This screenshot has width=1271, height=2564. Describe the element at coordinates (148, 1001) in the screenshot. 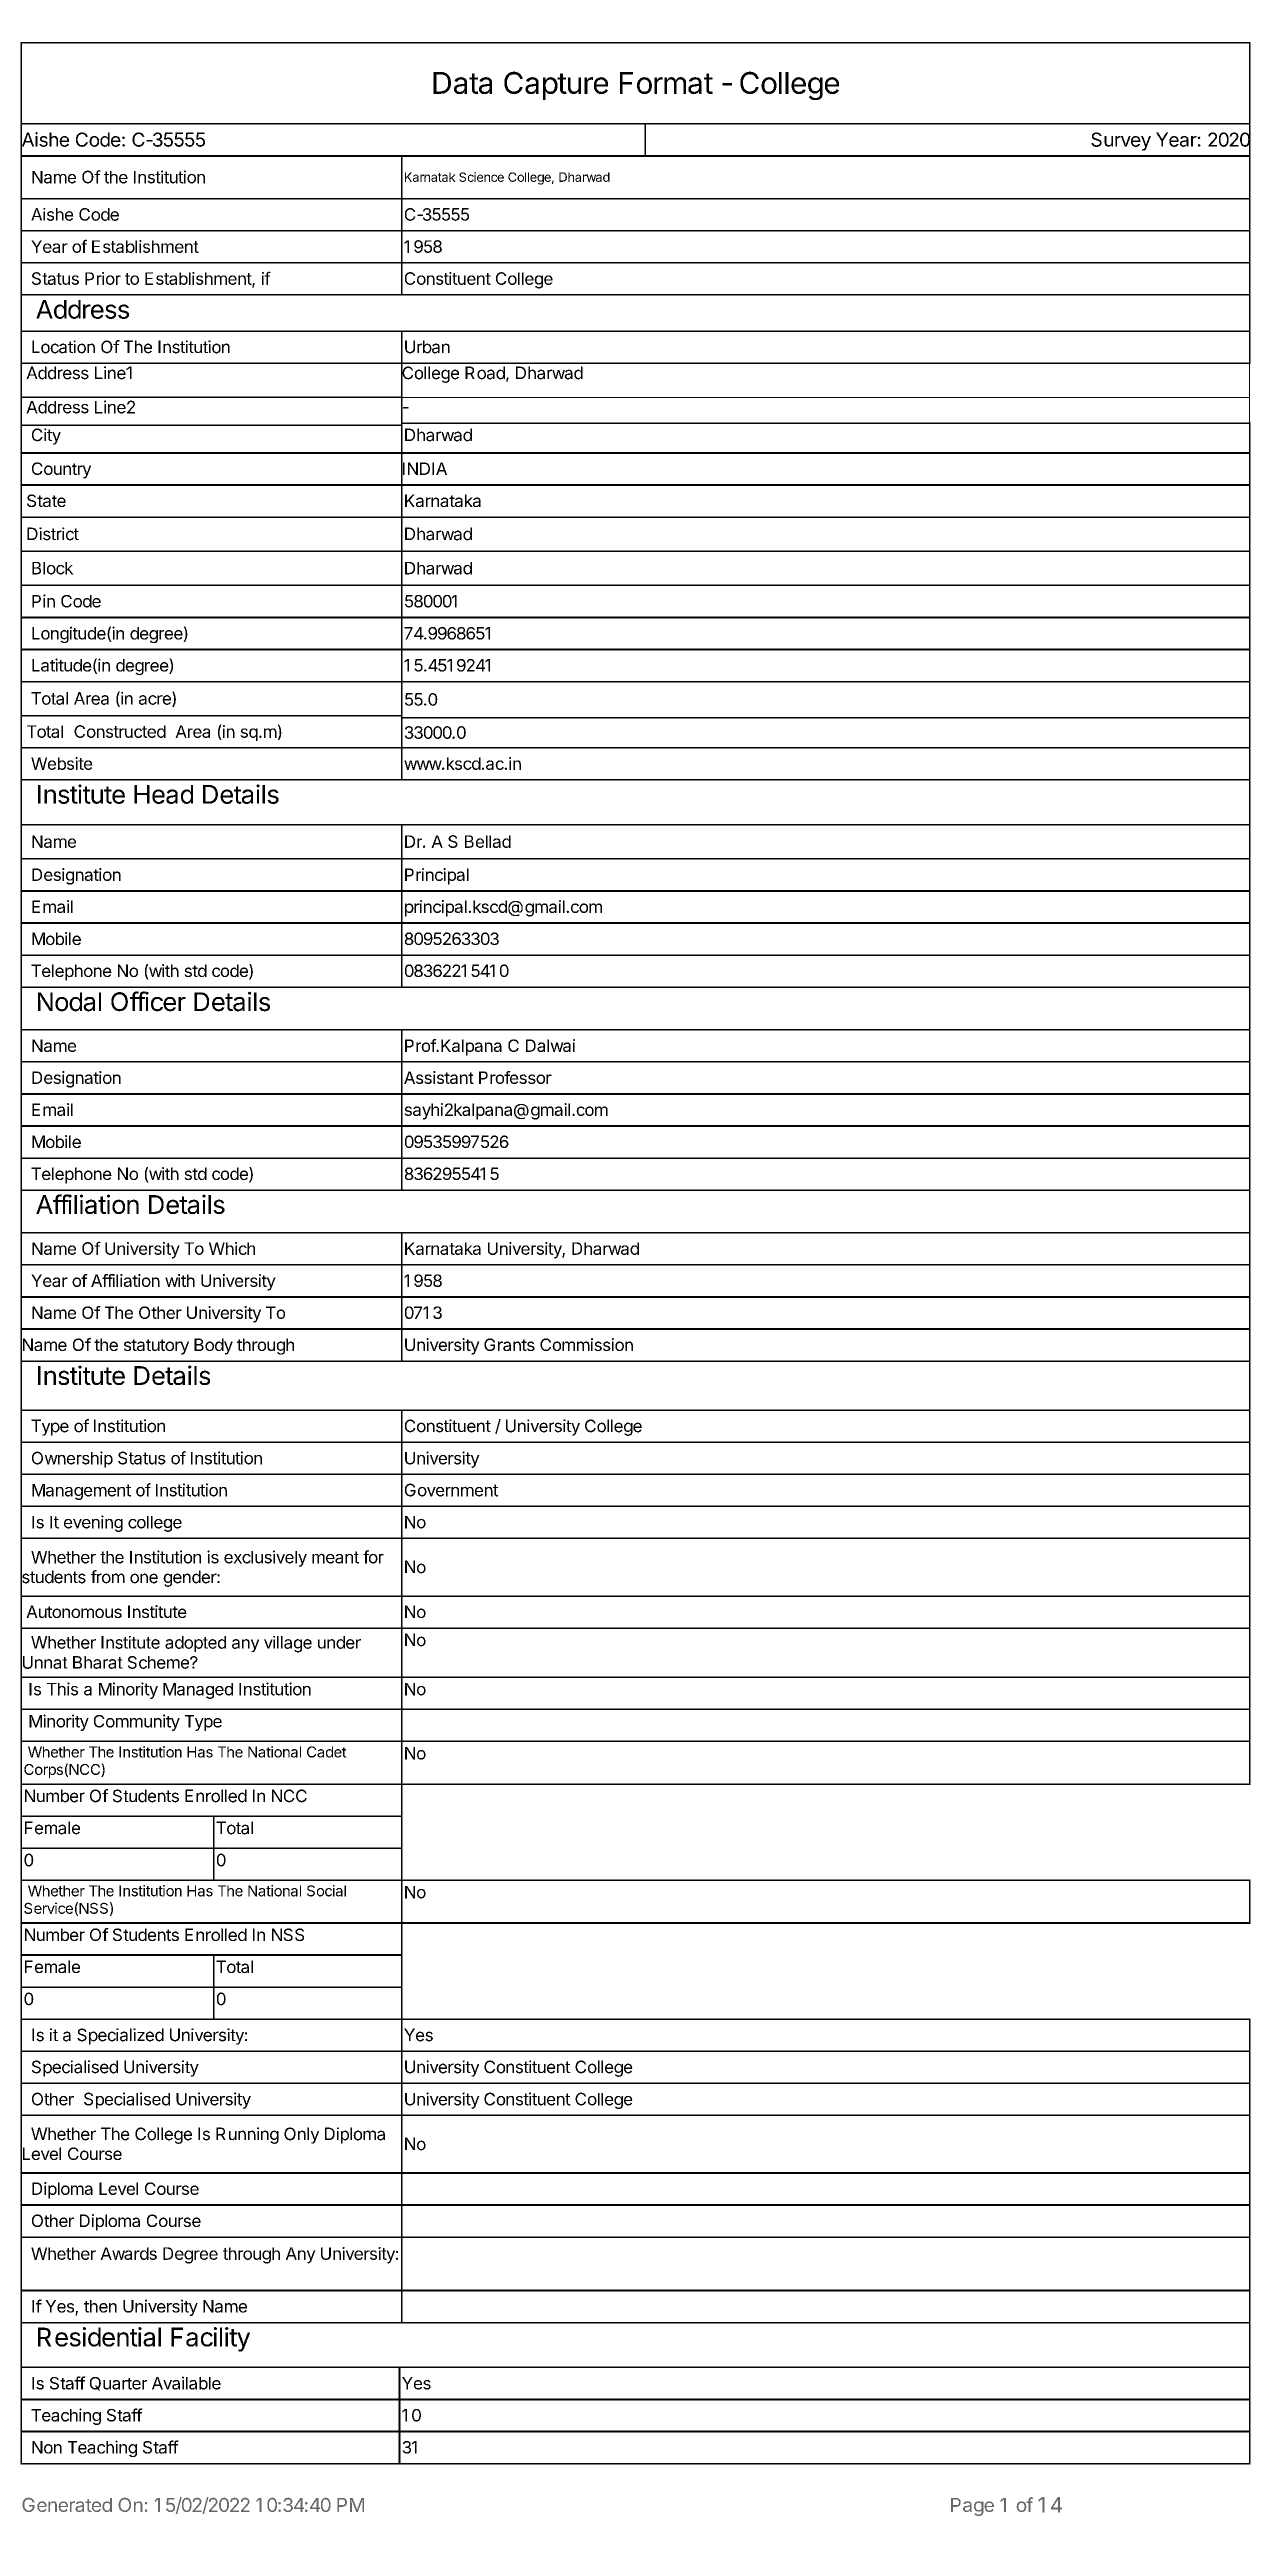

I see `Officer` at that location.
